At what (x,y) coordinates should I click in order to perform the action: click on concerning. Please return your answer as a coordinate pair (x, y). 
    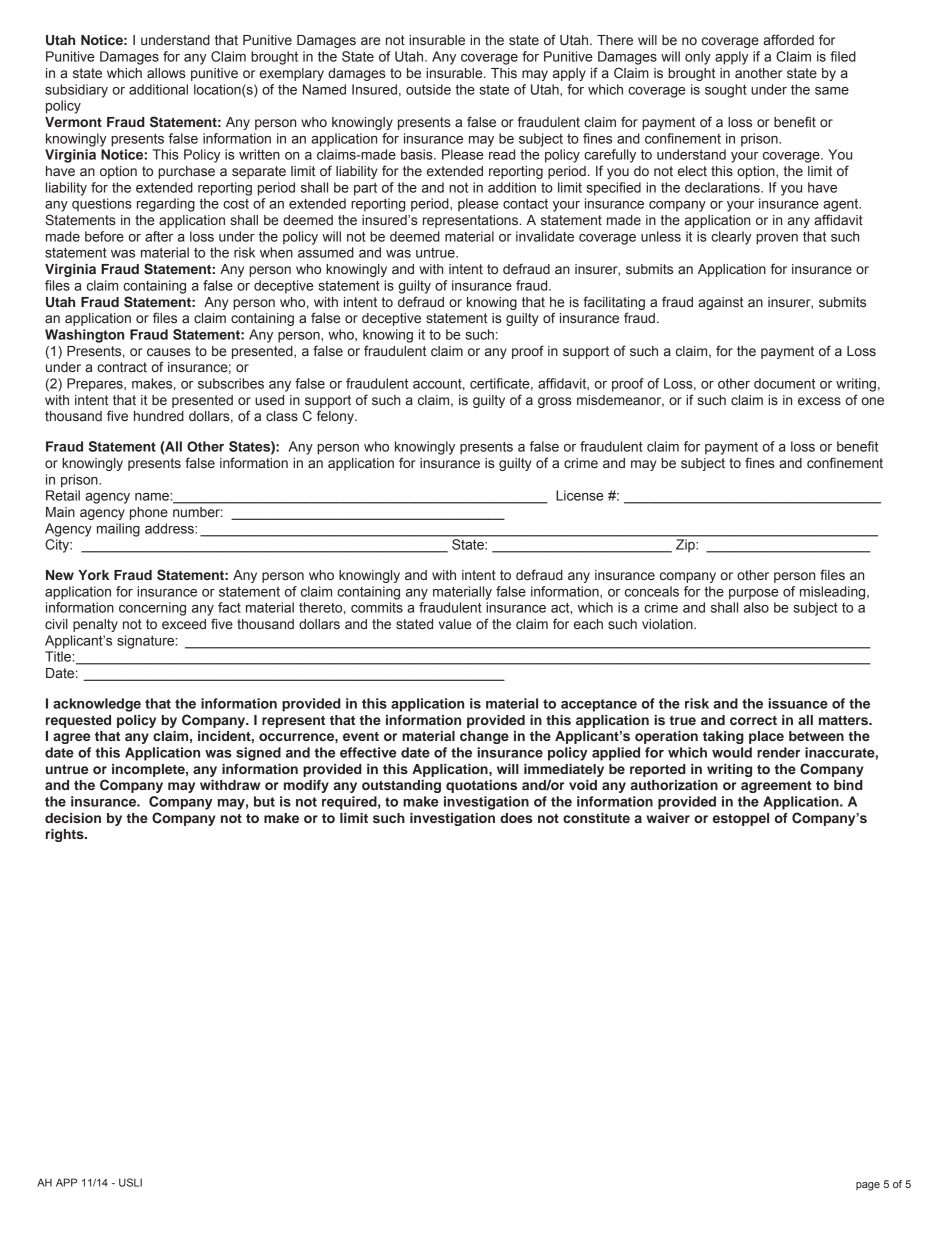
    Looking at the image, I should click on (152, 609).
